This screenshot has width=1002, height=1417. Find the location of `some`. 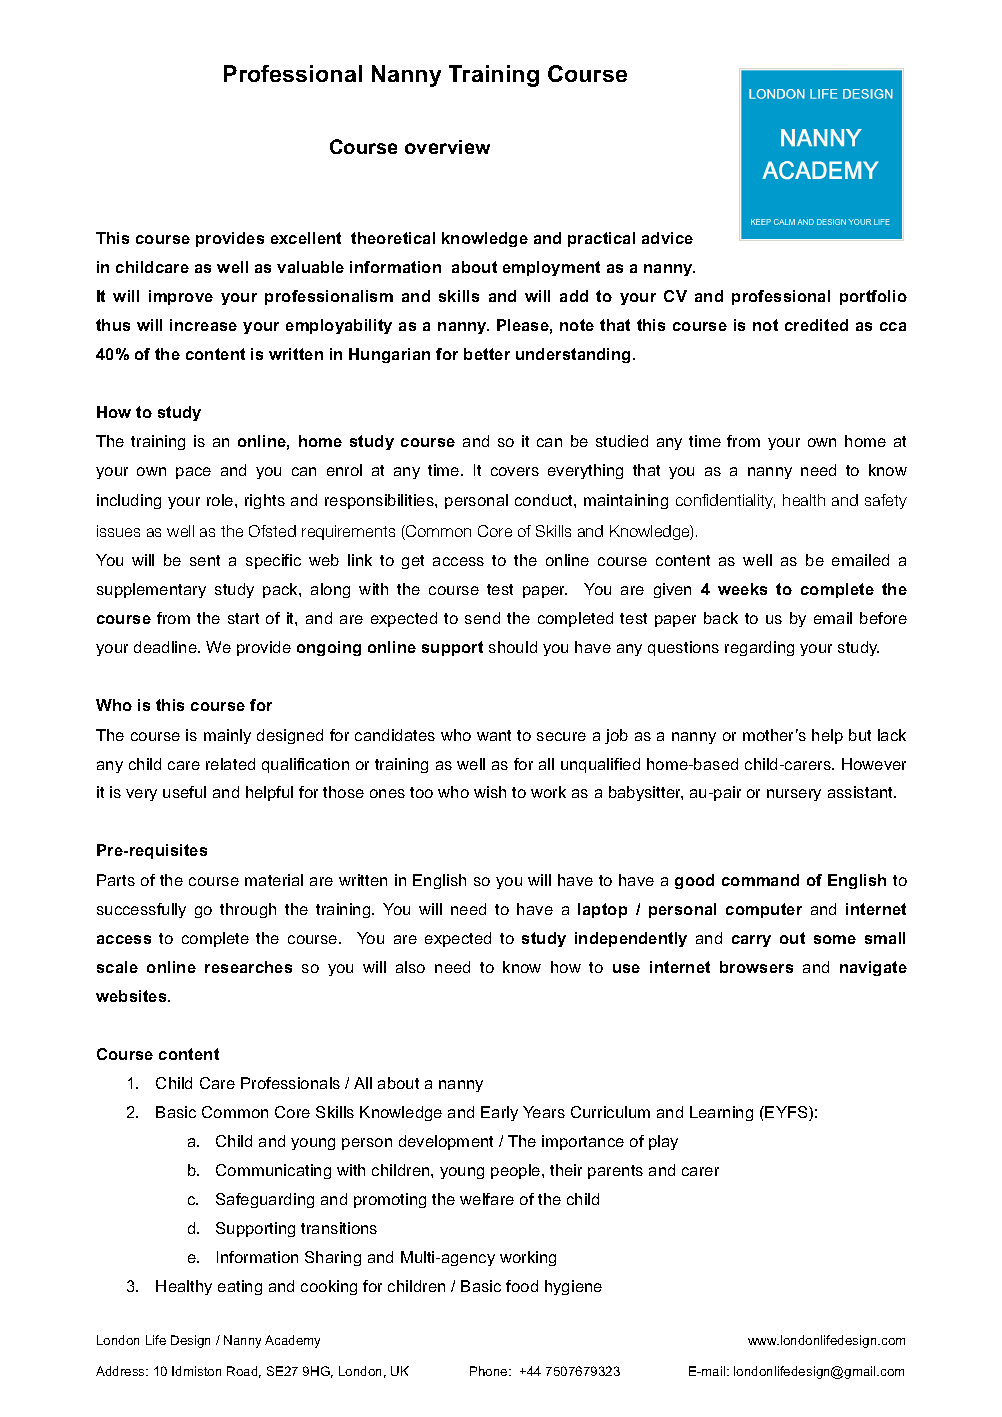

some is located at coordinates (835, 939).
